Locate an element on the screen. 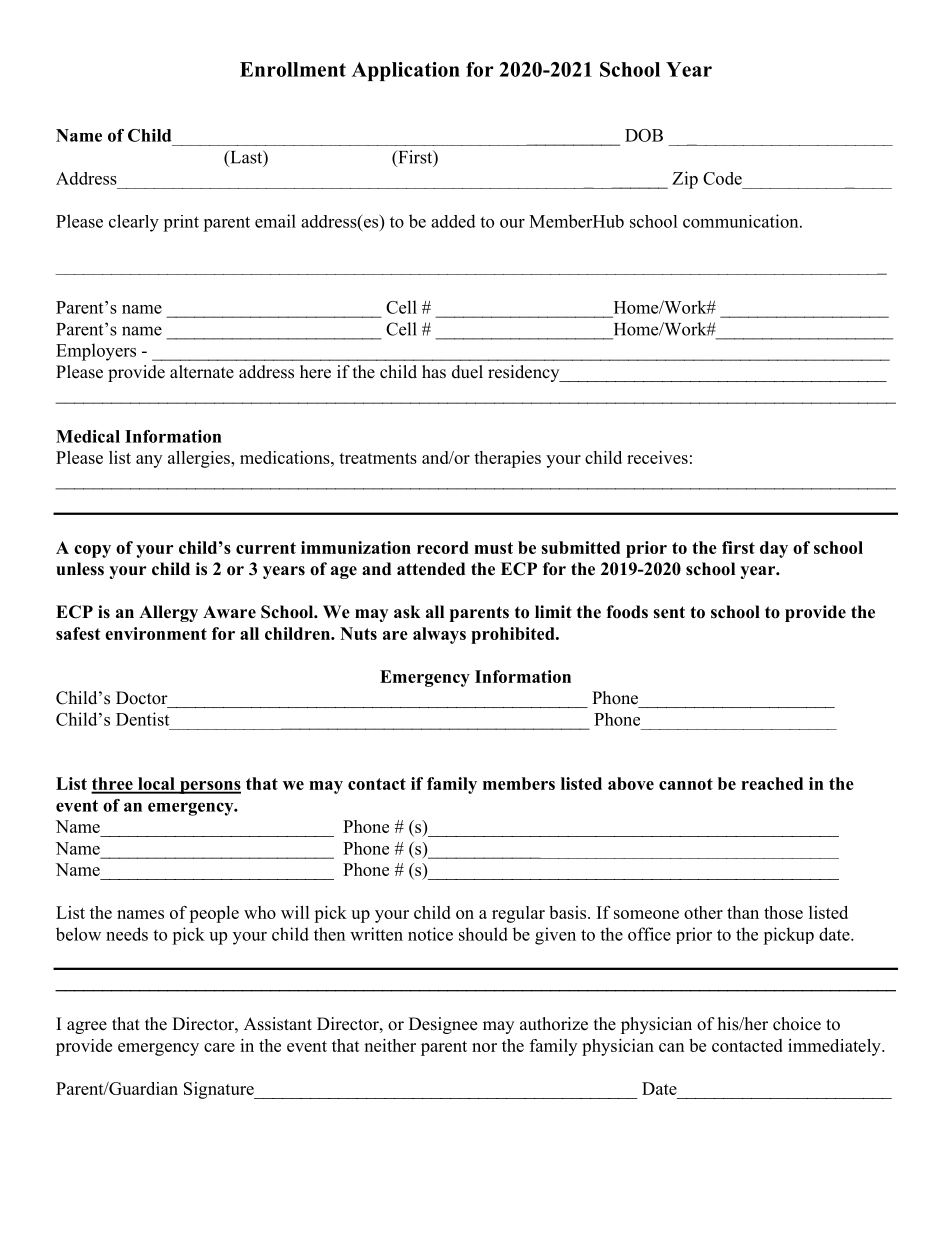 The height and width of the screenshot is (1233, 952). local is located at coordinates (156, 785).
